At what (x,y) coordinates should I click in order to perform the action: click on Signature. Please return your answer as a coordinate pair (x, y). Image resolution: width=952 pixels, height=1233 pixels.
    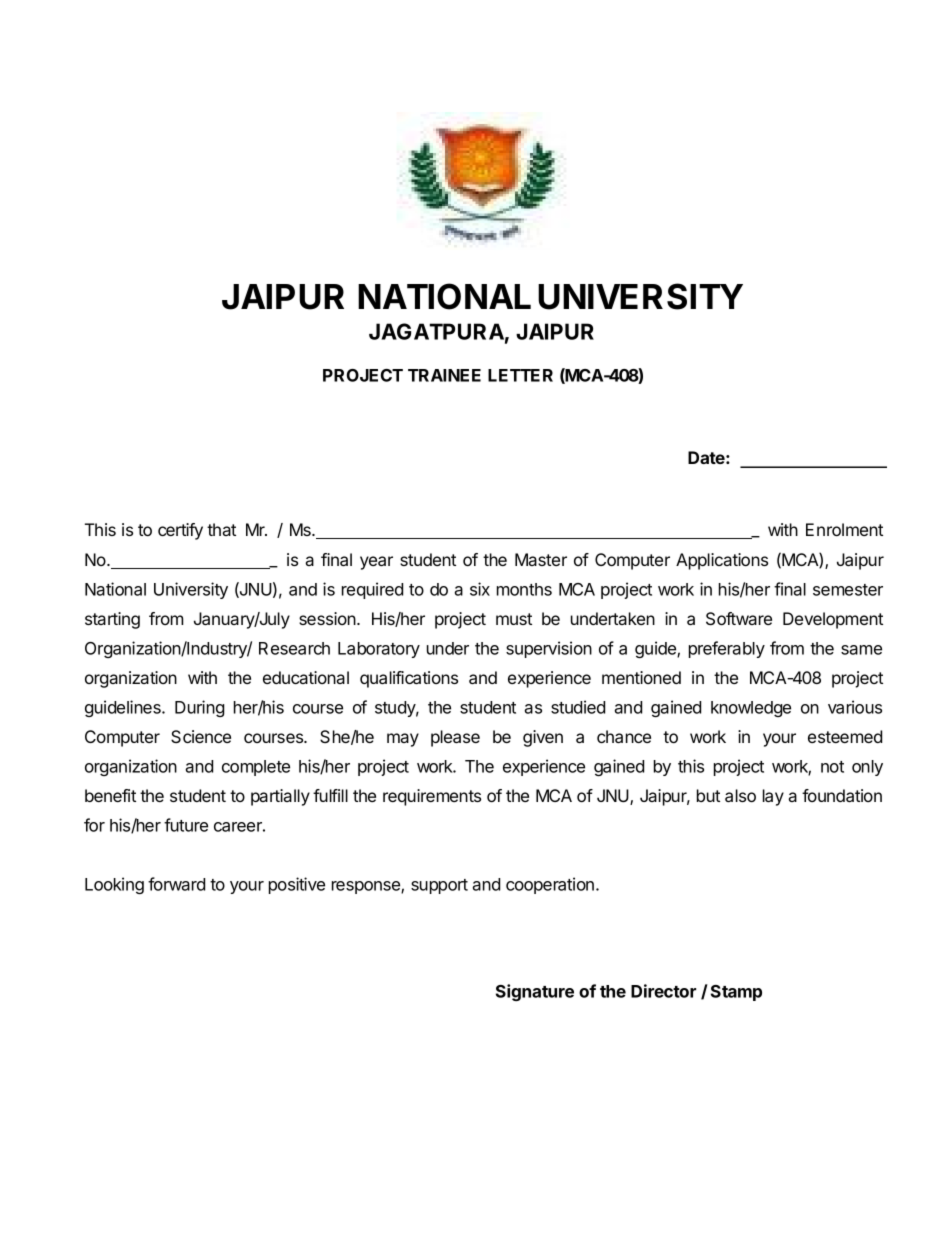
    Looking at the image, I should click on (535, 992).
